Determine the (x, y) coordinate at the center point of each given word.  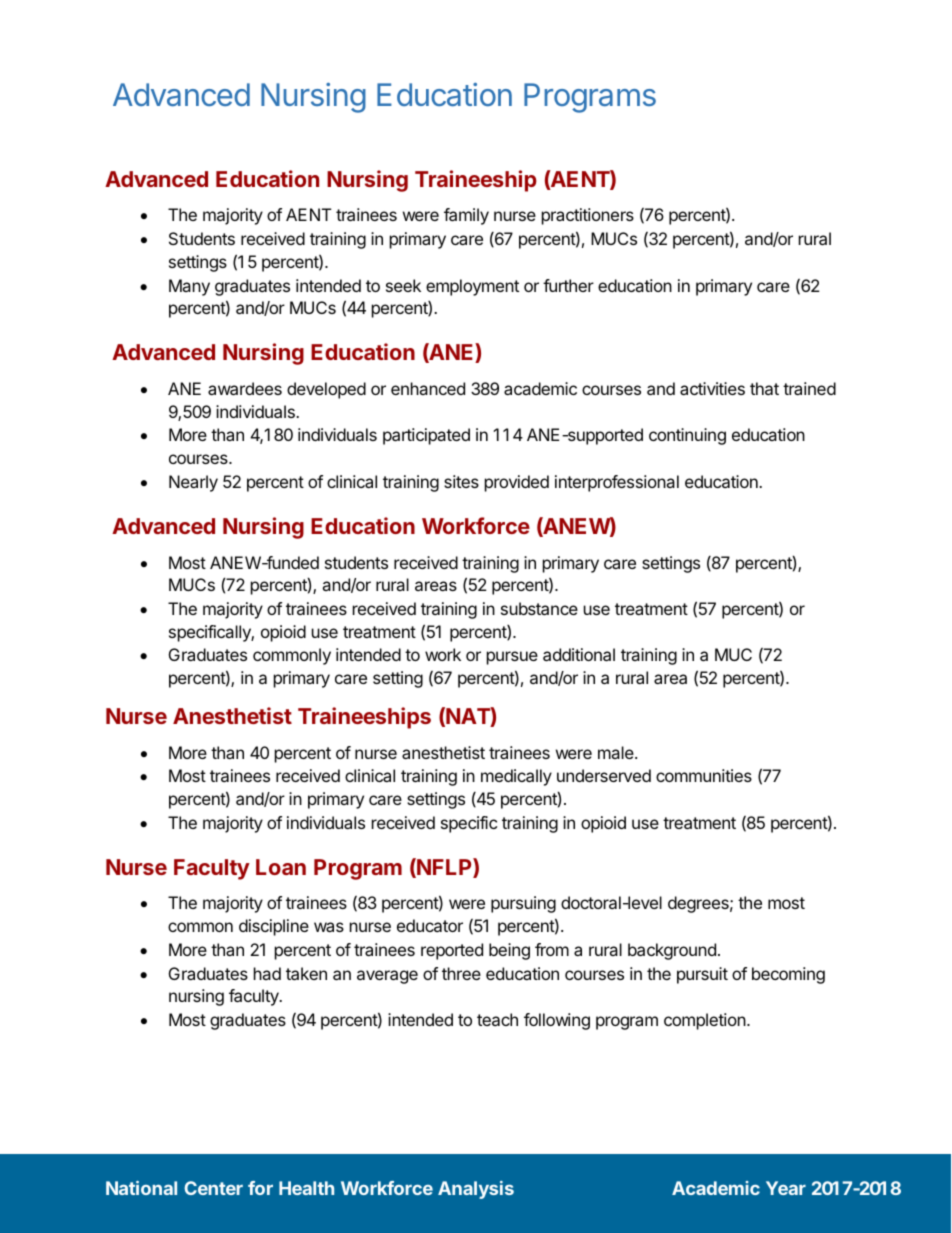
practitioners (588, 216)
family (466, 216)
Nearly (193, 483)
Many (189, 287)
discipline (274, 927)
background (672, 951)
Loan (281, 867)
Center (213, 1188)
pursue (512, 658)
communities (704, 775)
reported (452, 951)
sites (461, 481)
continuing (687, 436)
